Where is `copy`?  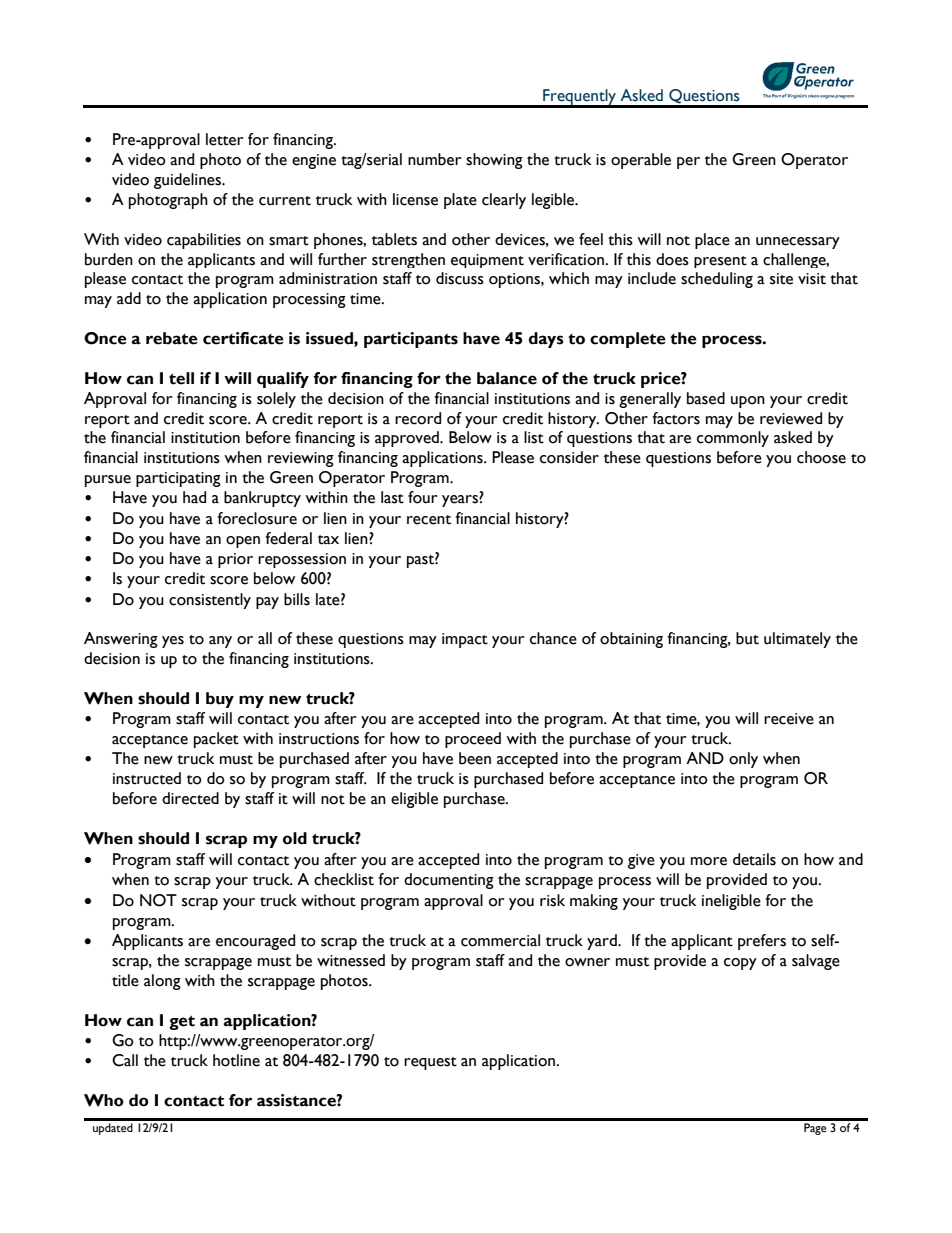 copy is located at coordinates (740, 964).
